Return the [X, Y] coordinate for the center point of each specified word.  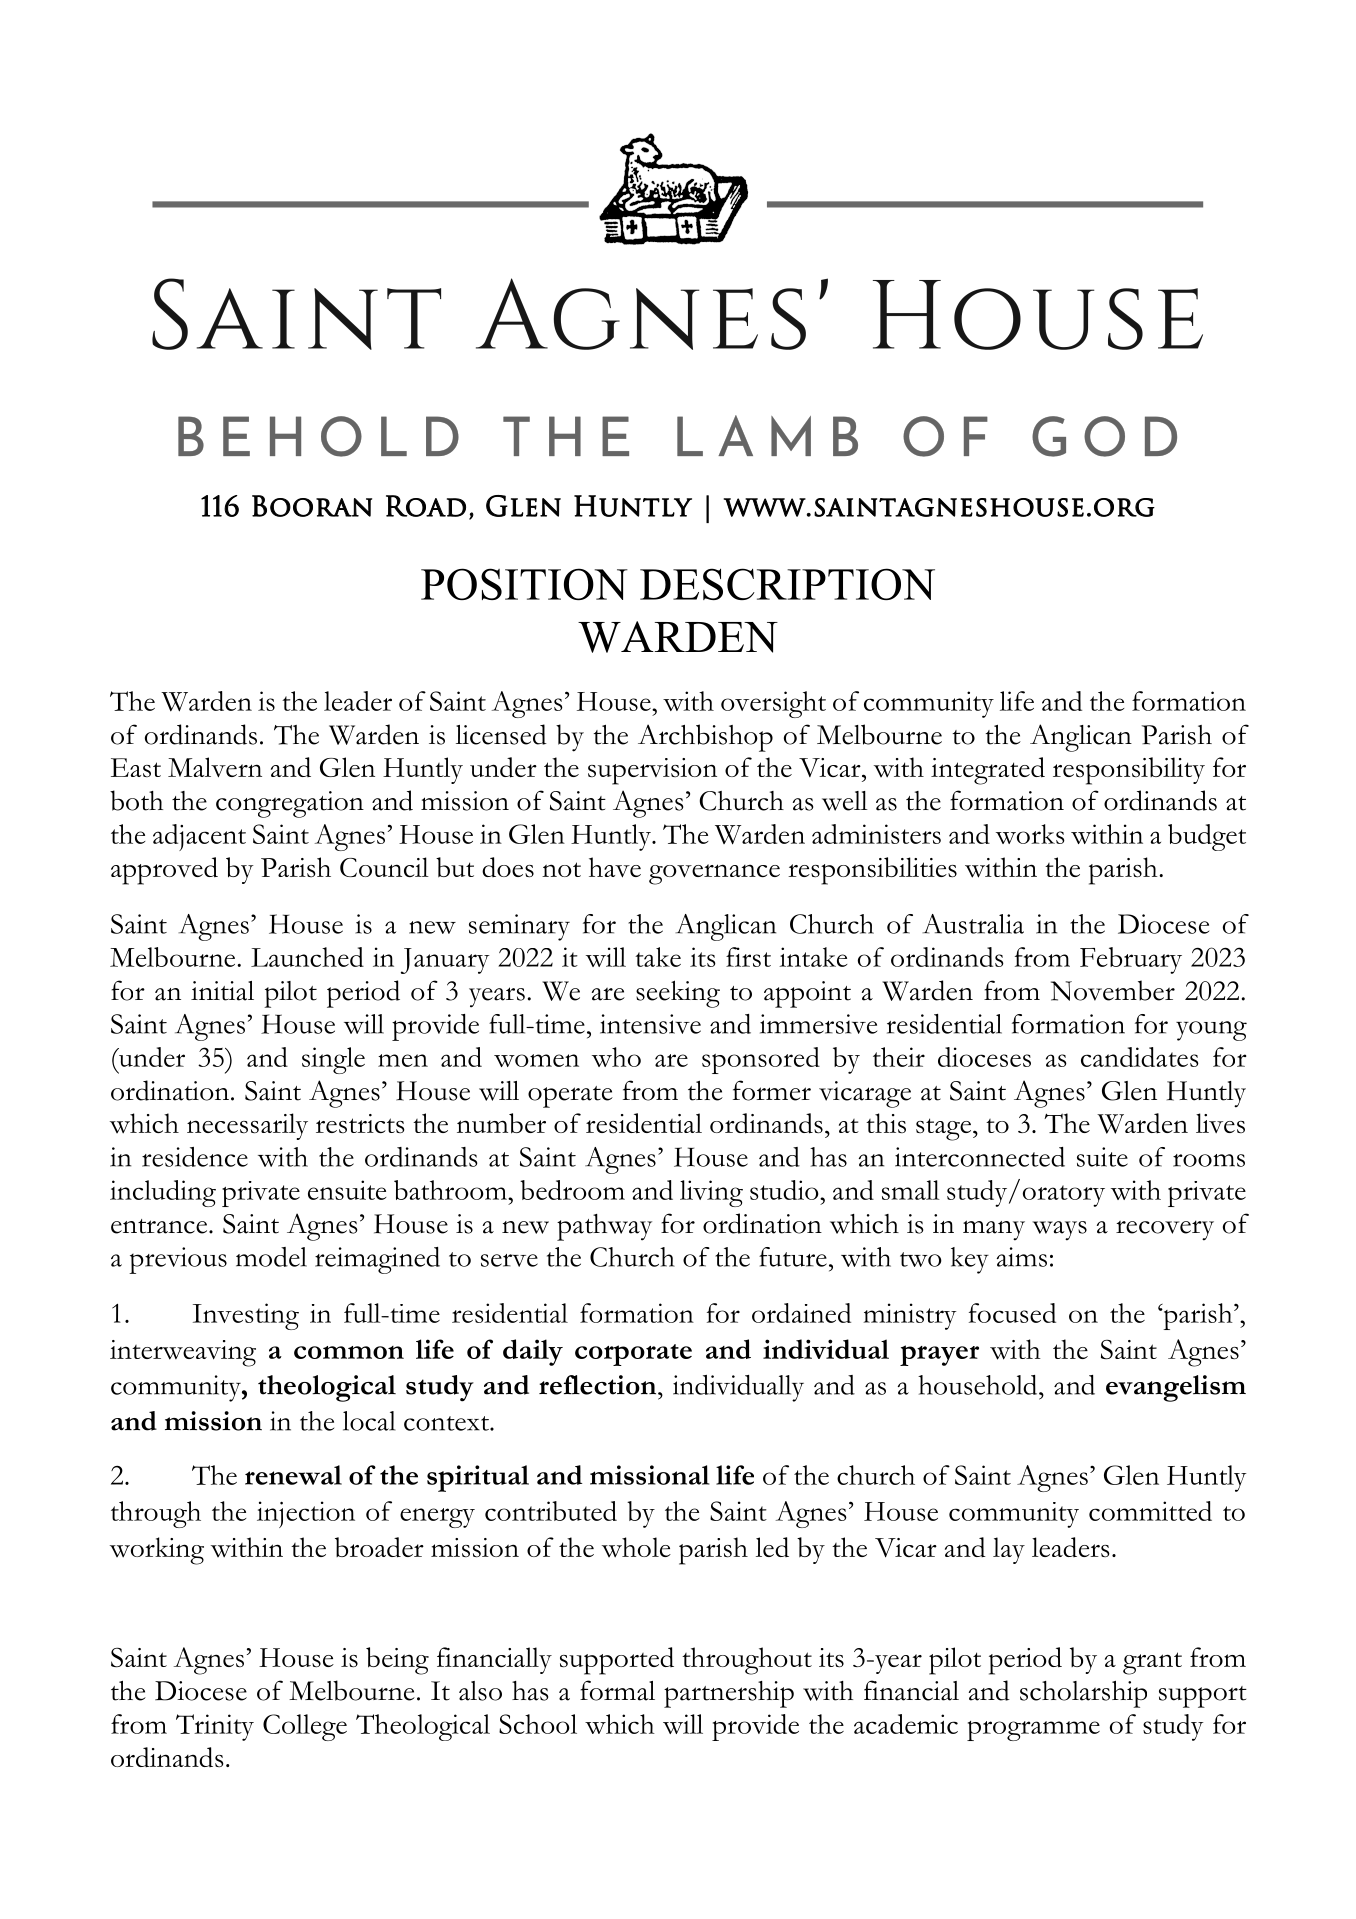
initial [222, 991]
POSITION [524, 584]
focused [1012, 1313]
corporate [633, 1355]
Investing [246, 1316]
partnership [729, 1694]
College [305, 1727]
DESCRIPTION [787, 584]
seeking [678, 994]
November [1113, 990]
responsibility [1129, 771]
